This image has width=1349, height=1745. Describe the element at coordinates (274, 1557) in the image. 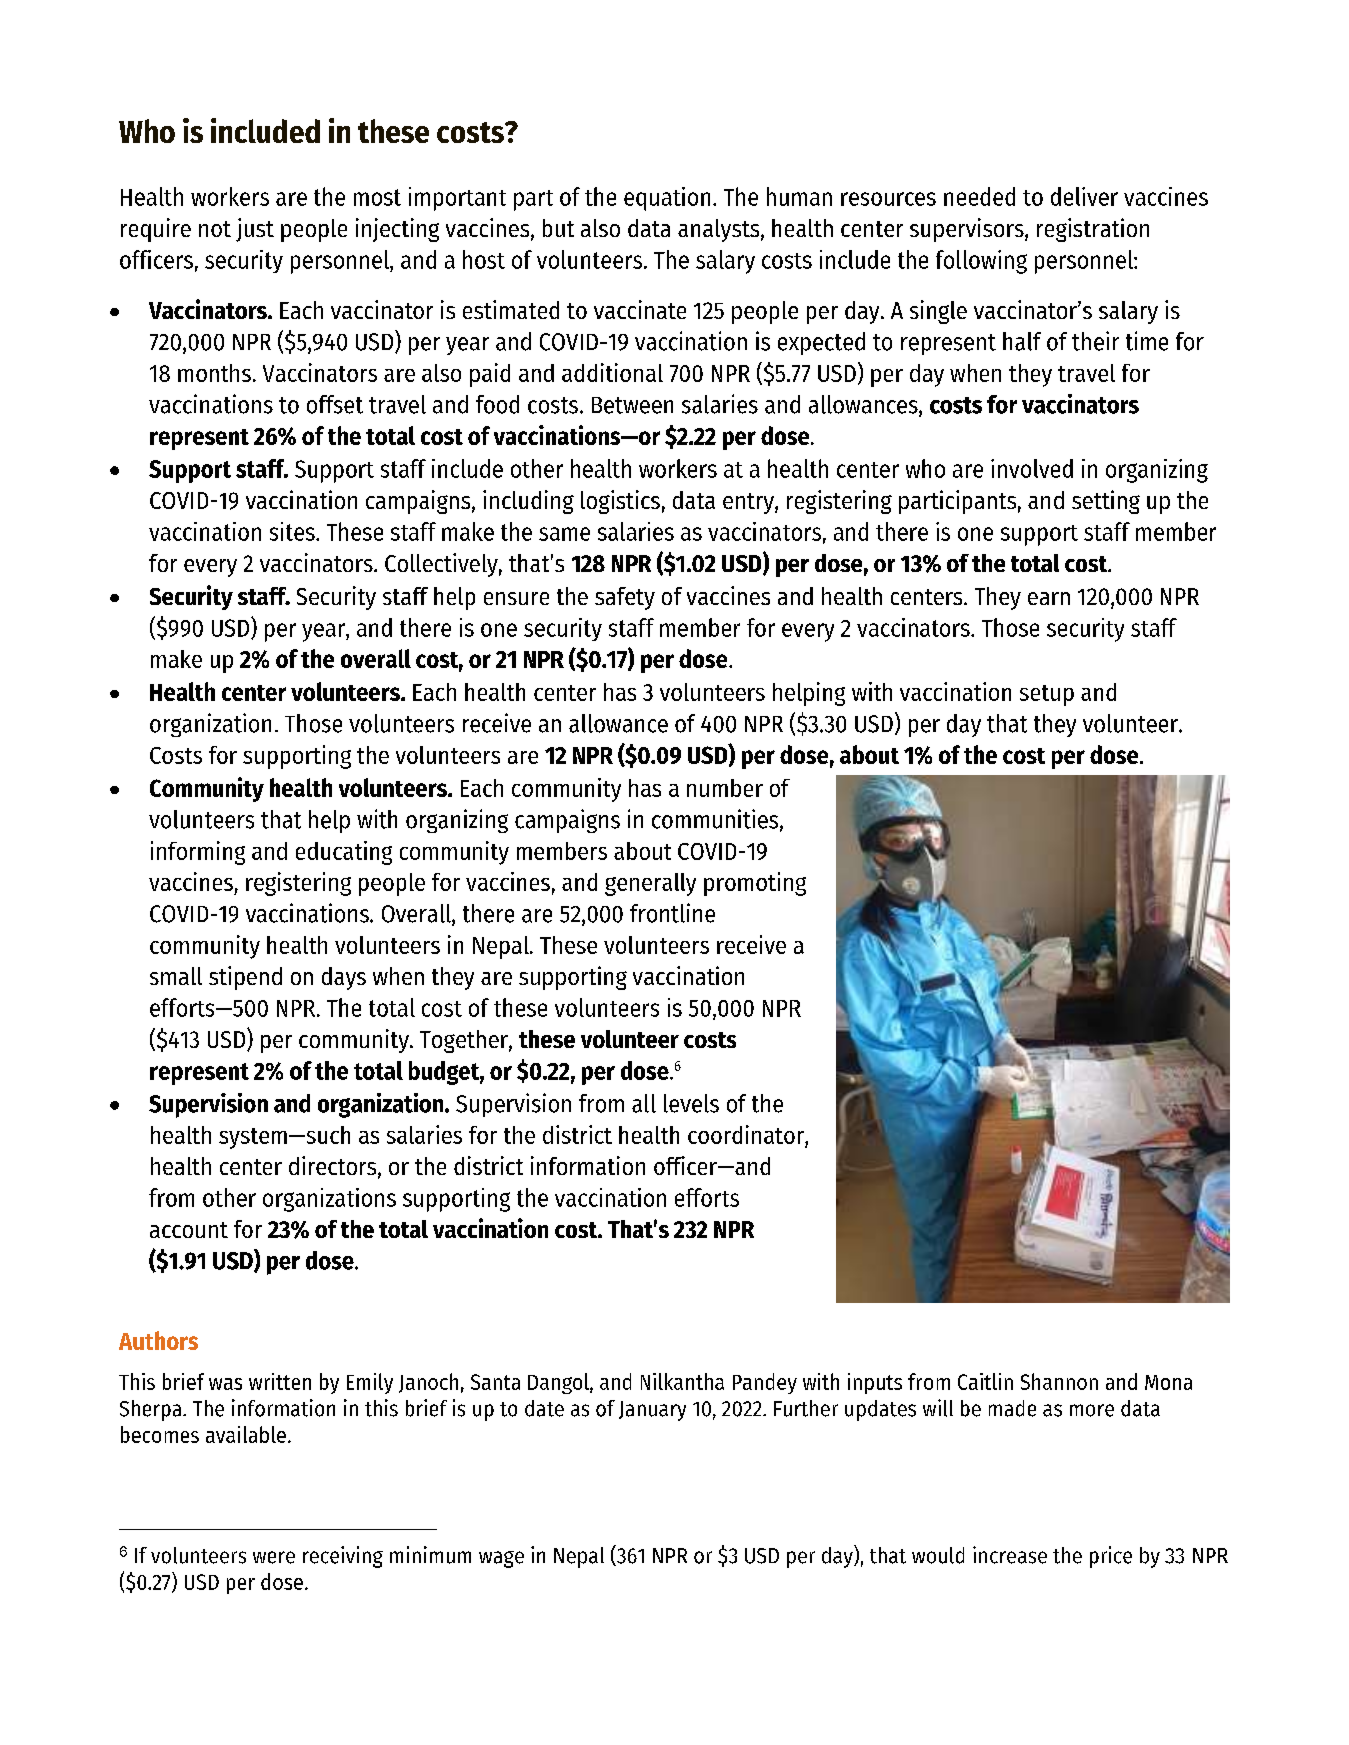

I see `were` at that location.
